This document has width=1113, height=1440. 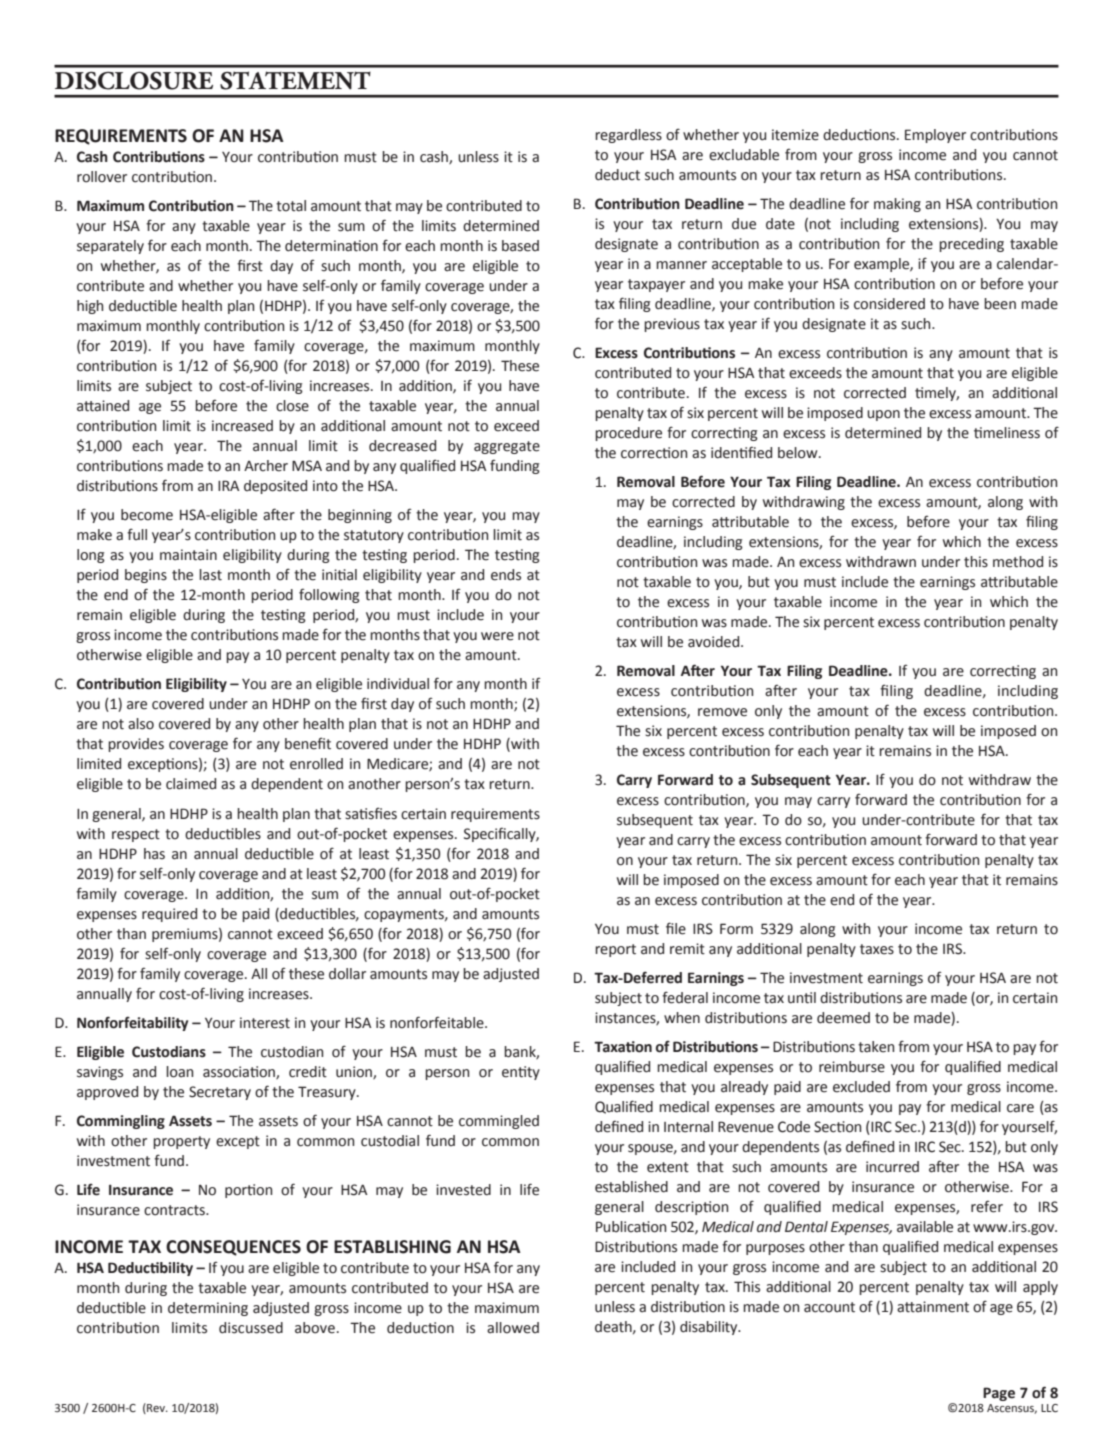 What do you see at coordinates (935, 136) in the document?
I see `Employer` at bounding box center [935, 136].
